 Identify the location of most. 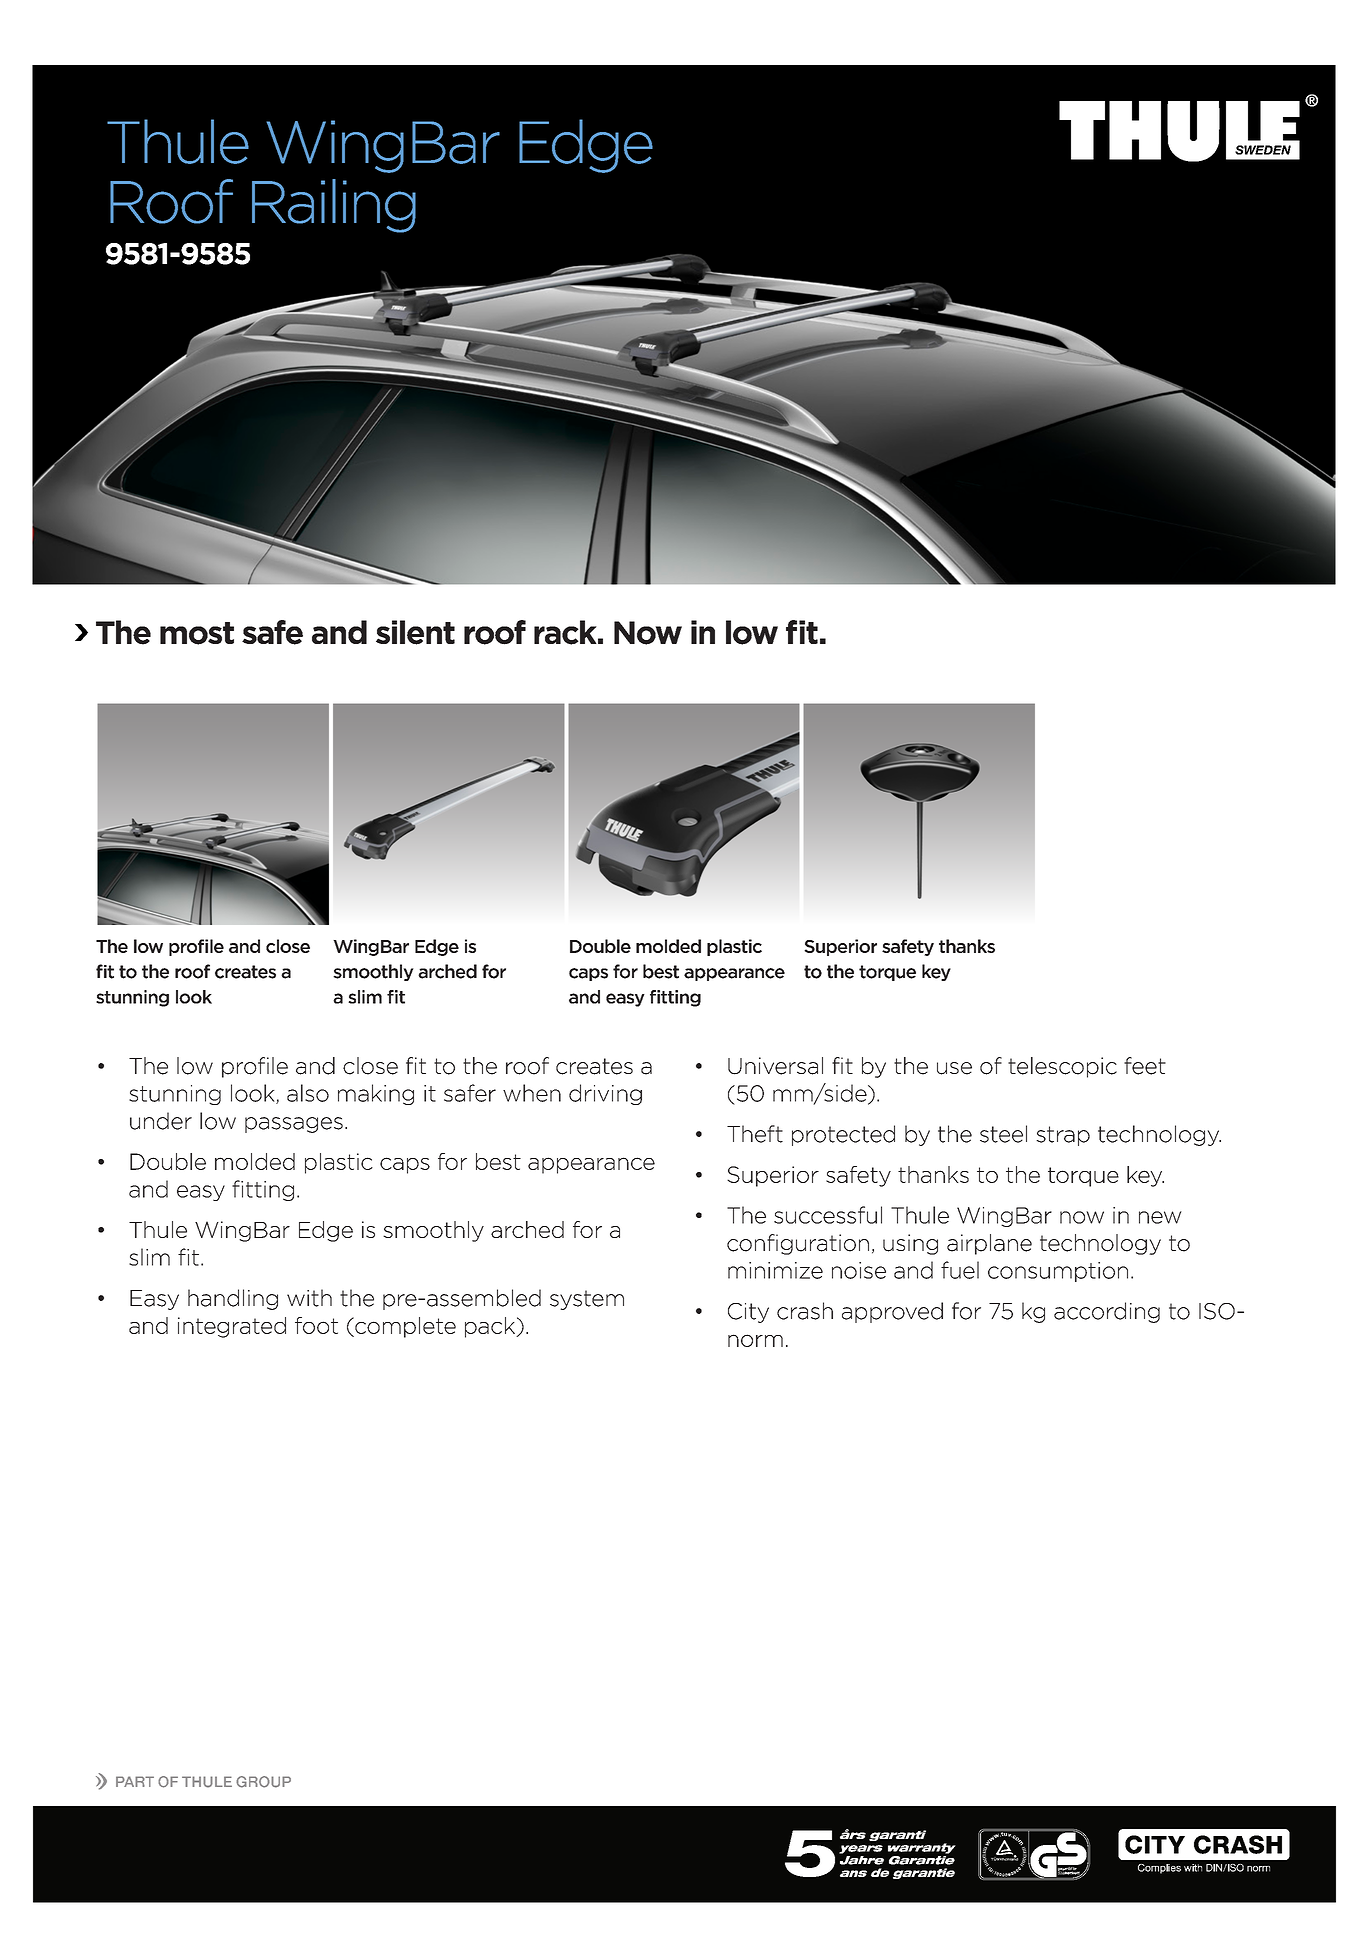
(197, 633).
